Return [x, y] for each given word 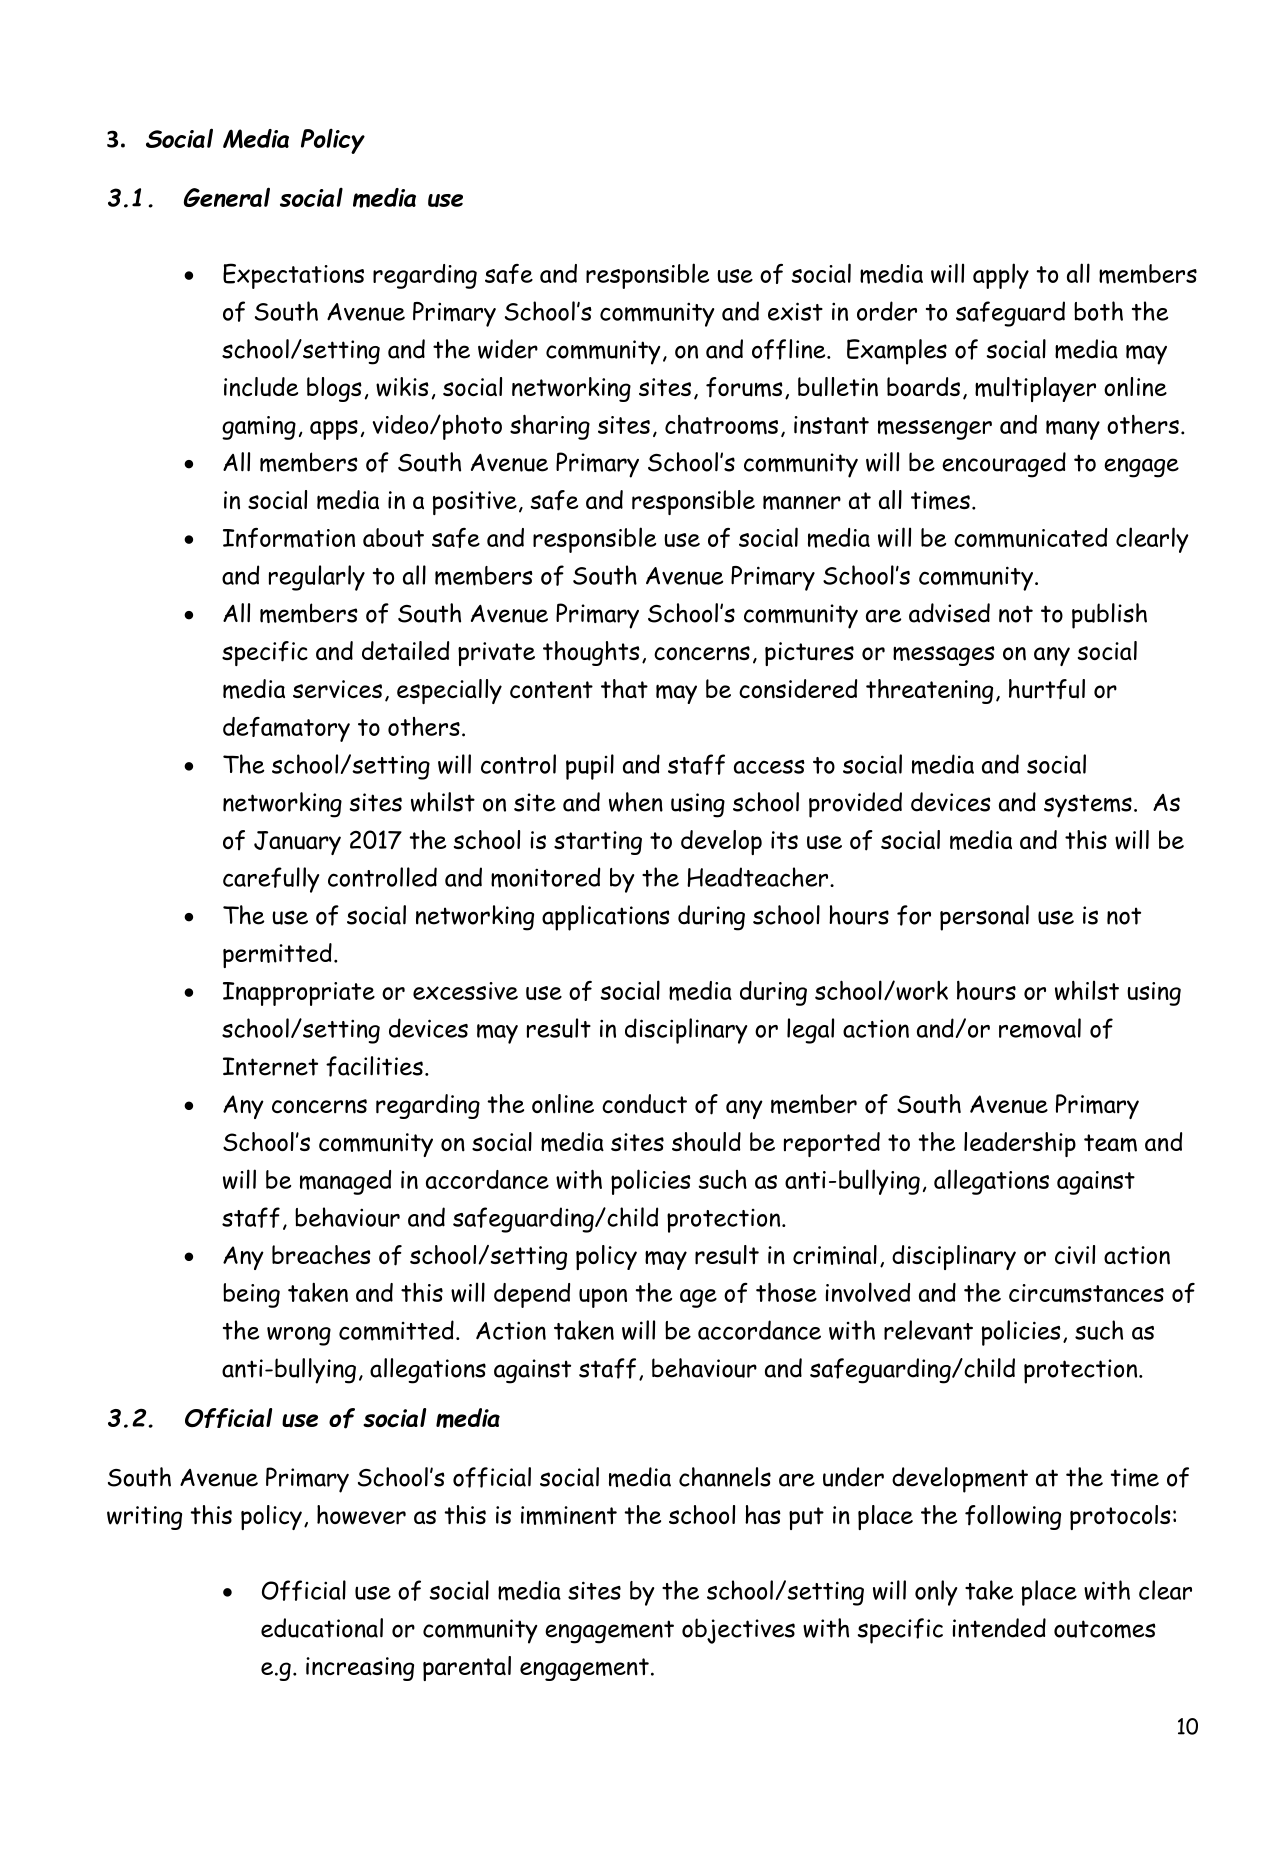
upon [603, 1298]
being [251, 1295]
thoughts [591, 653]
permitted [277, 955]
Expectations [293, 276]
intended [999, 1628]
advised [949, 613]
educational [322, 1628]
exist [795, 311]
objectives [738, 1631]
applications [606, 918]
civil [1075, 1255]
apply [1001, 276]
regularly [317, 578]
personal [984, 918]
